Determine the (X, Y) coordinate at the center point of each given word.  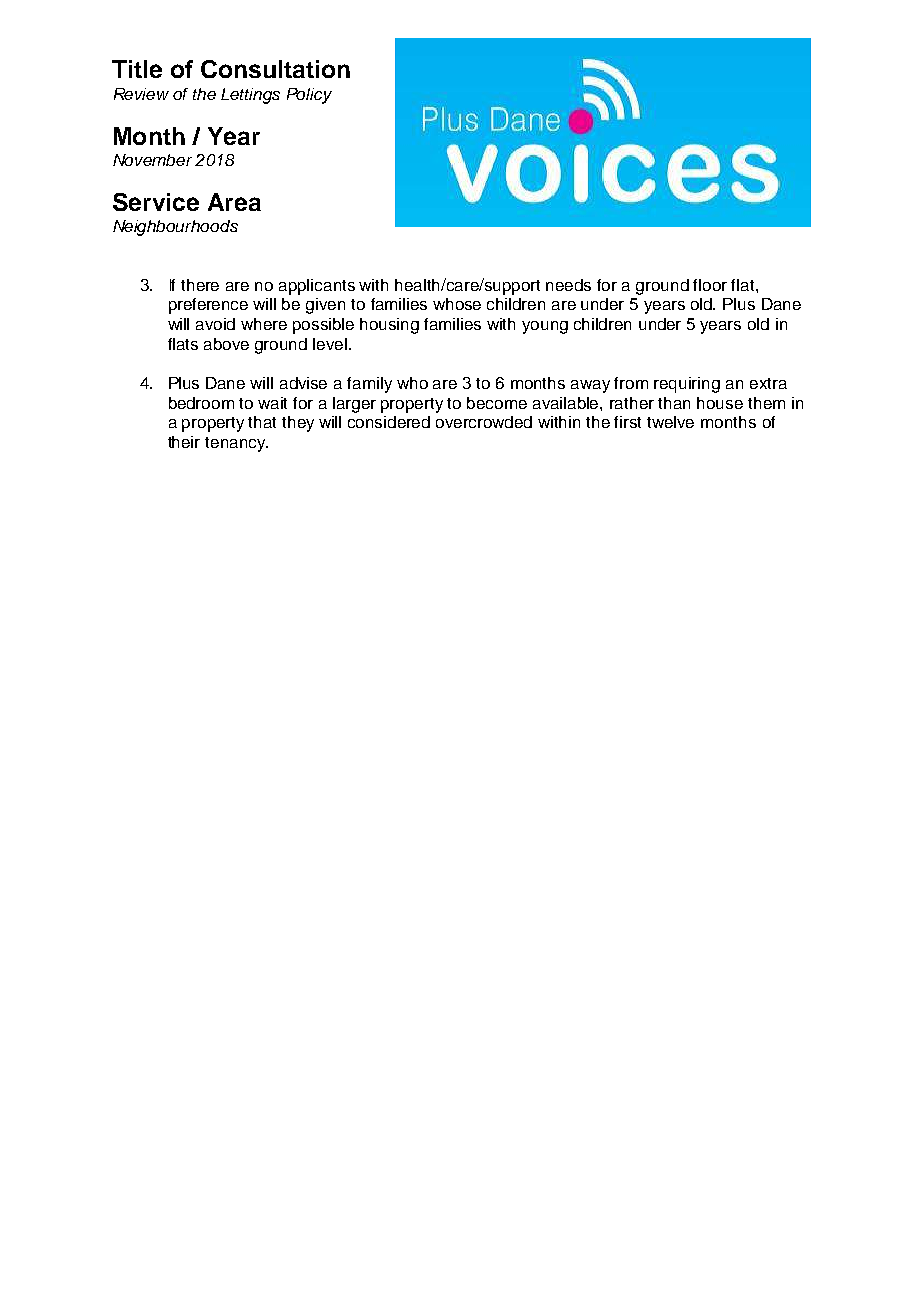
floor (710, 285)
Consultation (275, 69)
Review (141, 94)
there (200, 285)
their (184, 442)
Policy (309, 96)
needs (568, 285)
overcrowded (484, 422)
